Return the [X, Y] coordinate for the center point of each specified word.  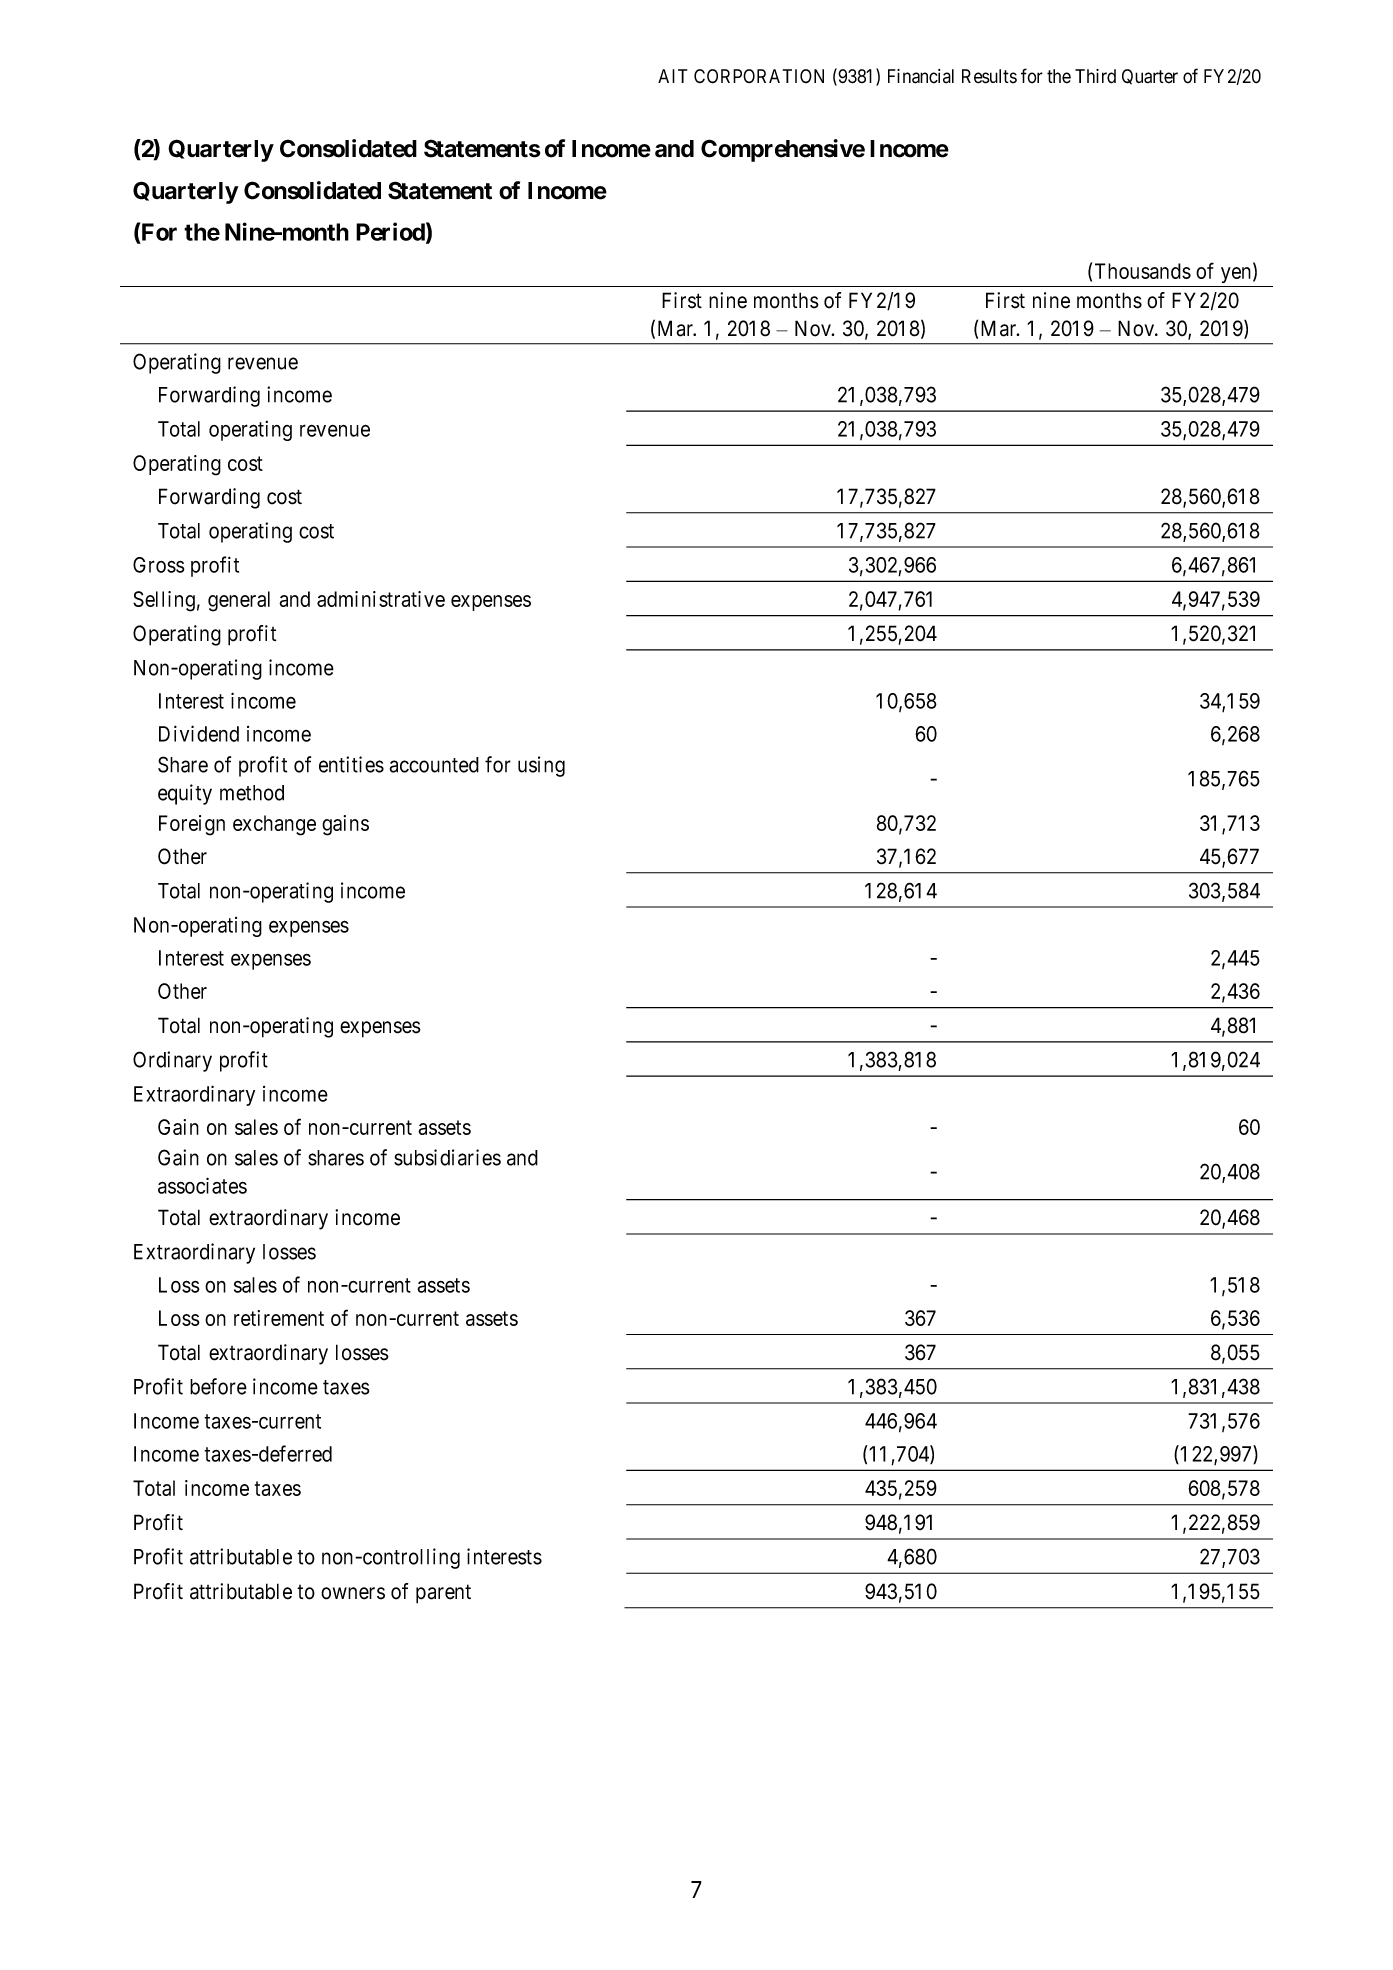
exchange [274, 825]
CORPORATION [759, 76]
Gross [159, 565]
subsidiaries [447, 1157]
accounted [434, 765]
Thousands [1143, 271]
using [541, 766]
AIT [672, 76]
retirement [279, 1318]
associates [202, 1185]
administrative [381, 599]
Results [989, 76]
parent [443, 1594]
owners [353, 1593]
